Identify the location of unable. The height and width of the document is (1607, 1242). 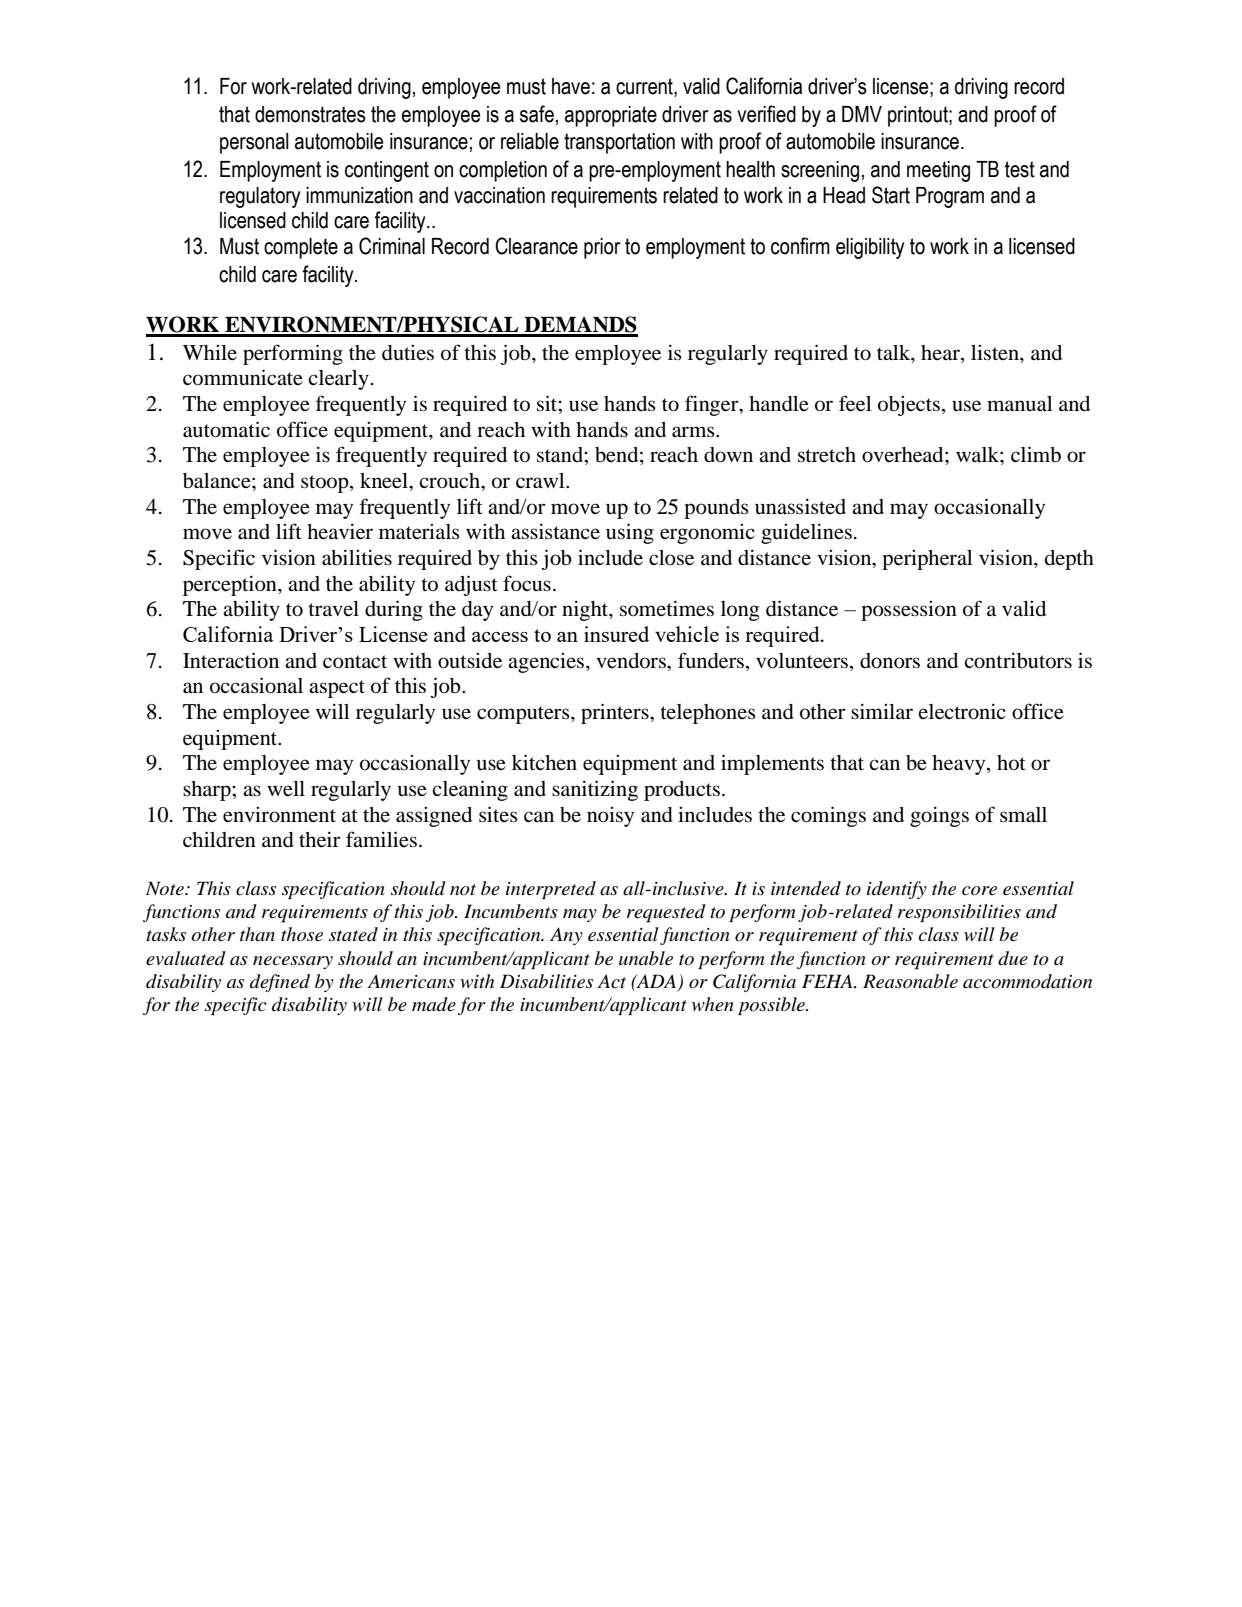
(646, 958).
